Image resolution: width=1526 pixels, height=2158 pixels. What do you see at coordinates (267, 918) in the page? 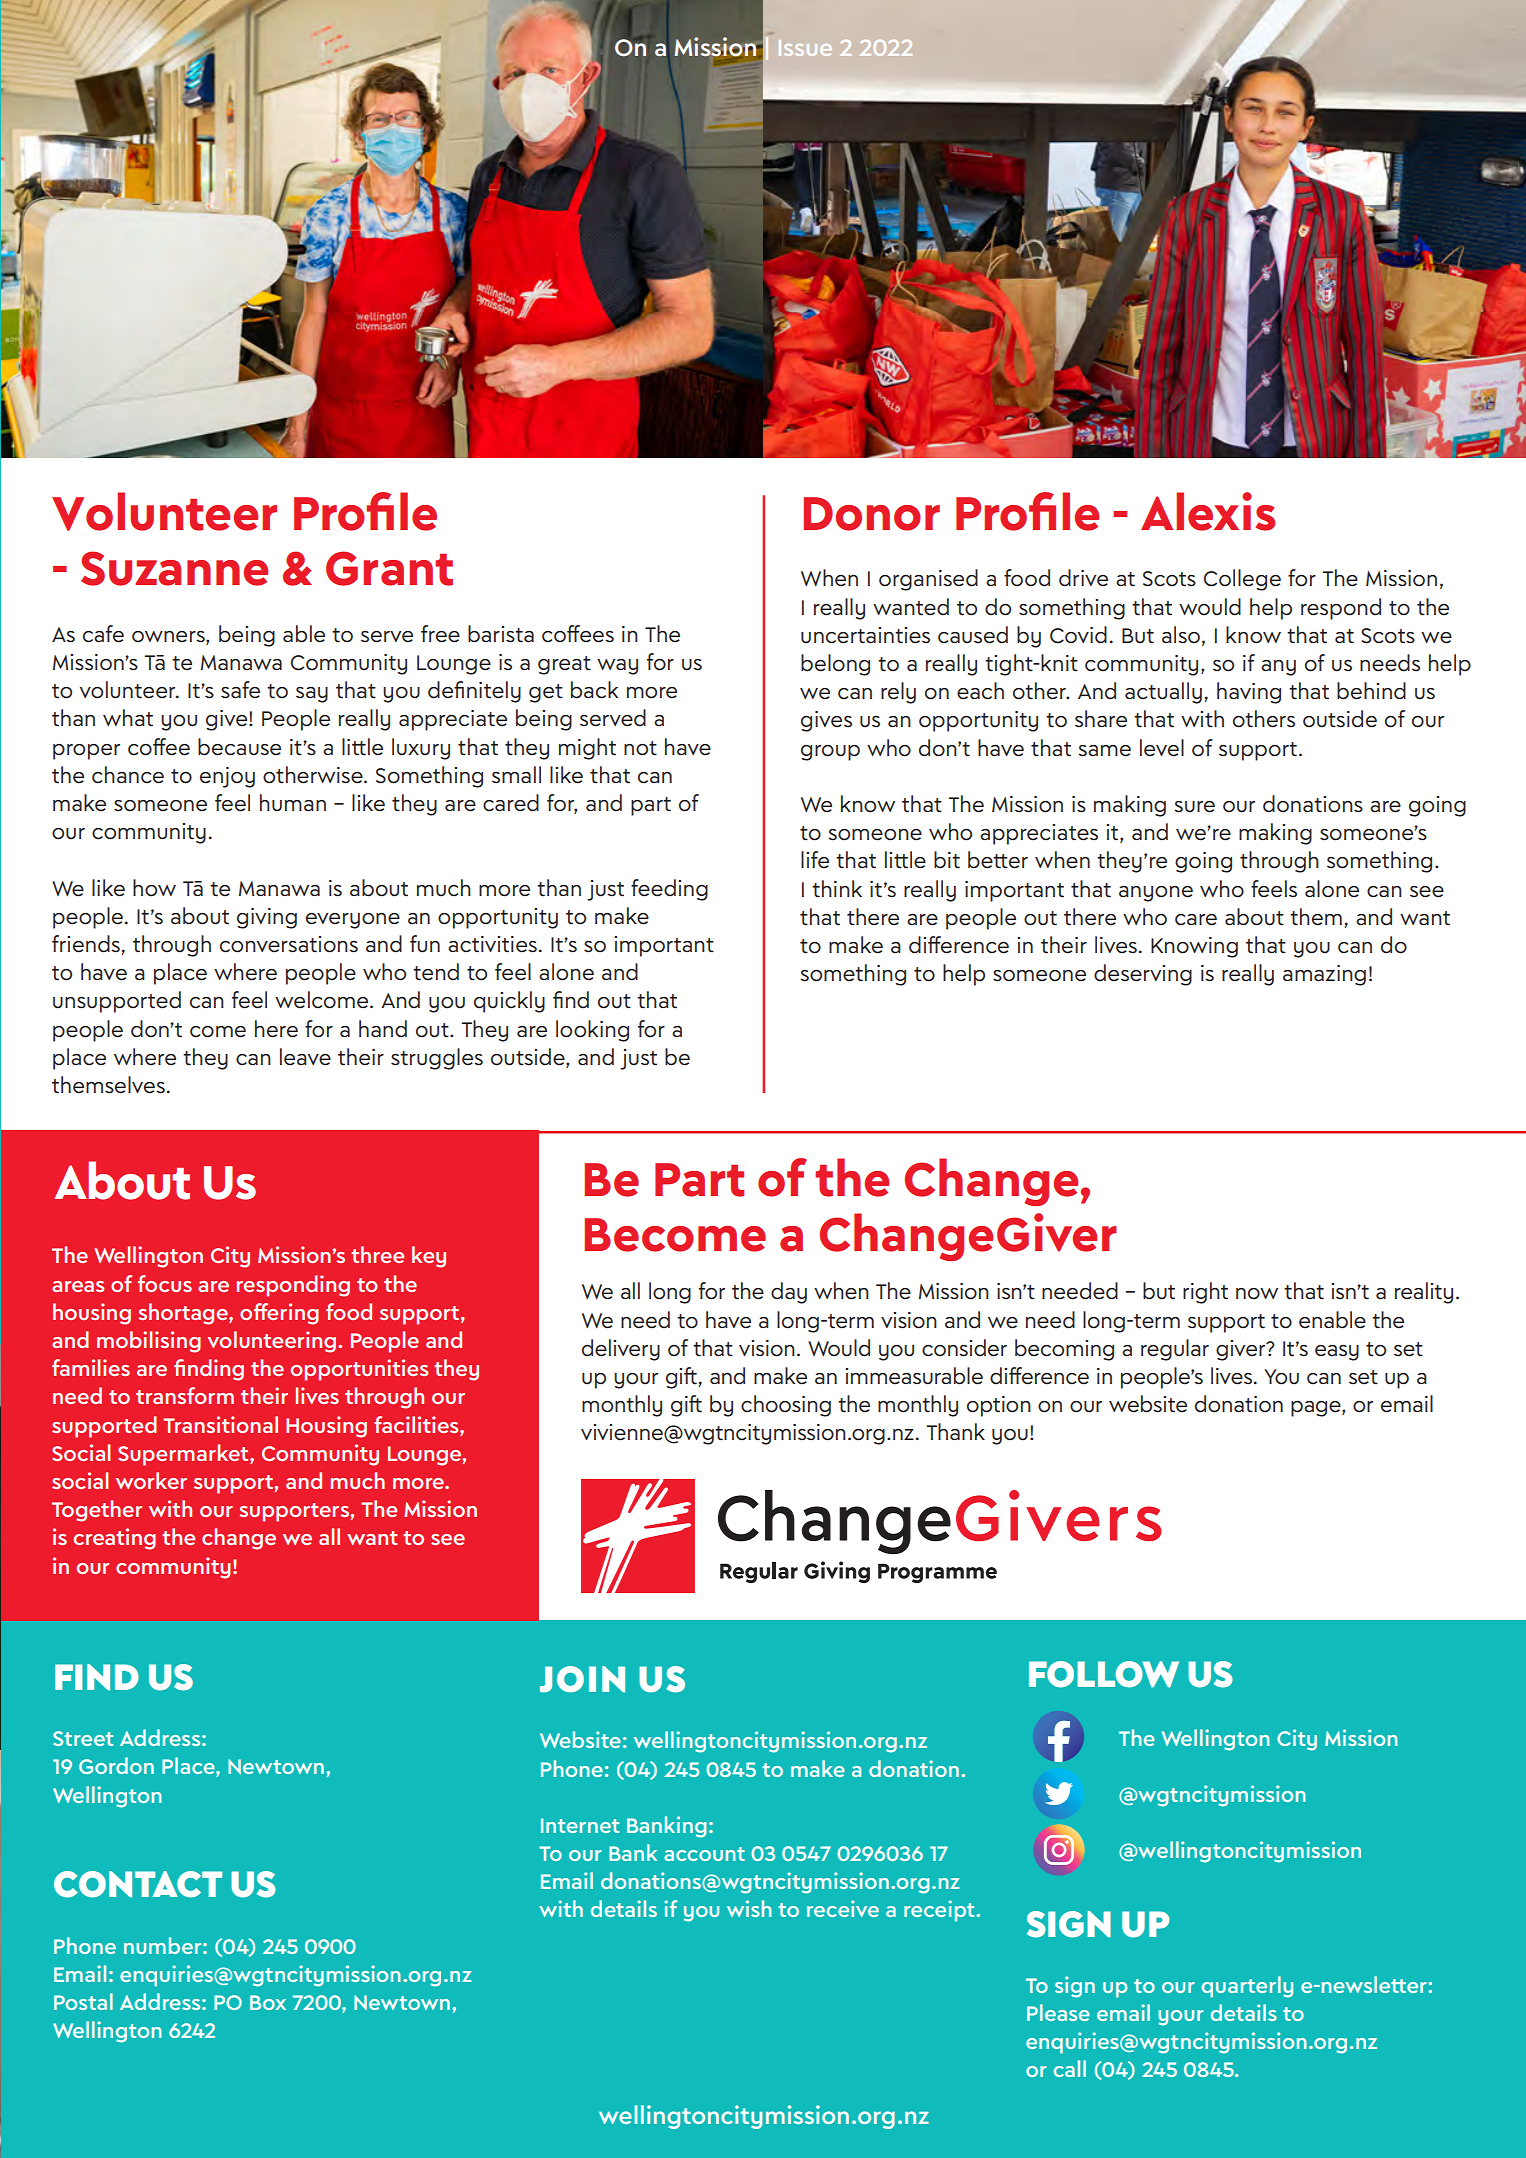
I see `giving` at bounding box center [267, 918].
